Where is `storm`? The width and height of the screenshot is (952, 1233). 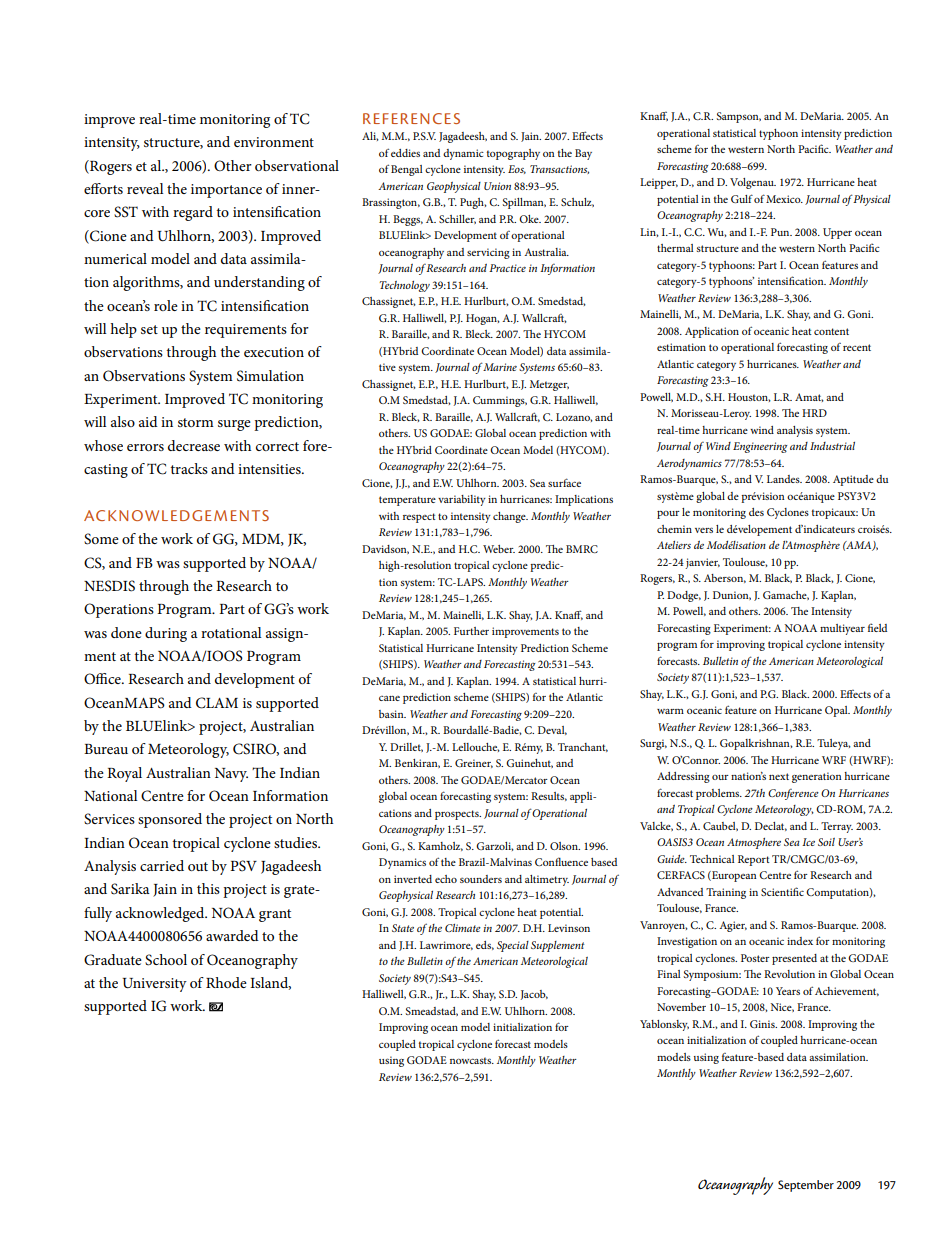 storm is located at coordinates (196, 422).
